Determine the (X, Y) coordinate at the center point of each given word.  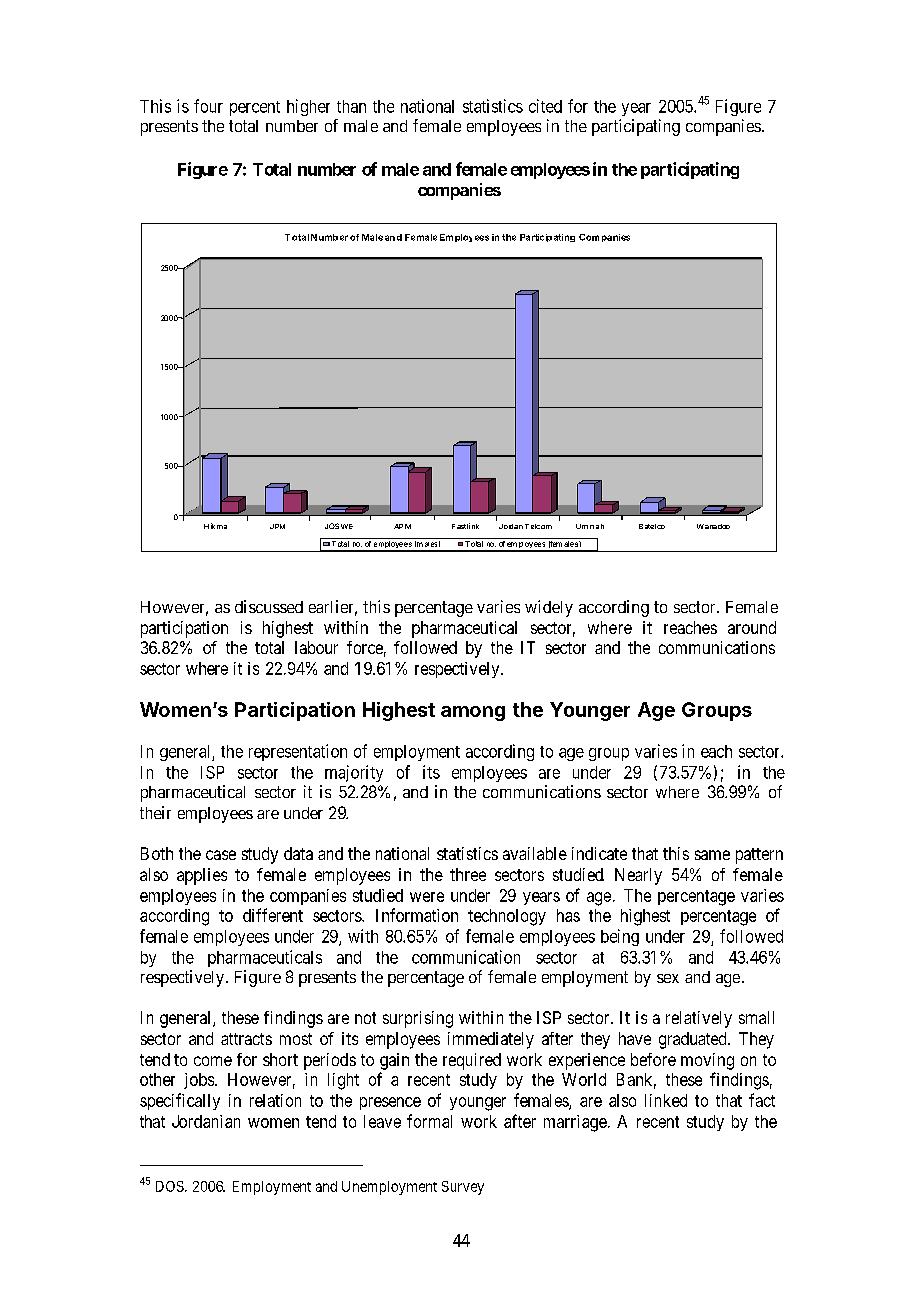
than (351, 106)
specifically (180, 1101)
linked (666, 1100)
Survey (463, 1188)
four (208, 106)
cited (545, 106)
